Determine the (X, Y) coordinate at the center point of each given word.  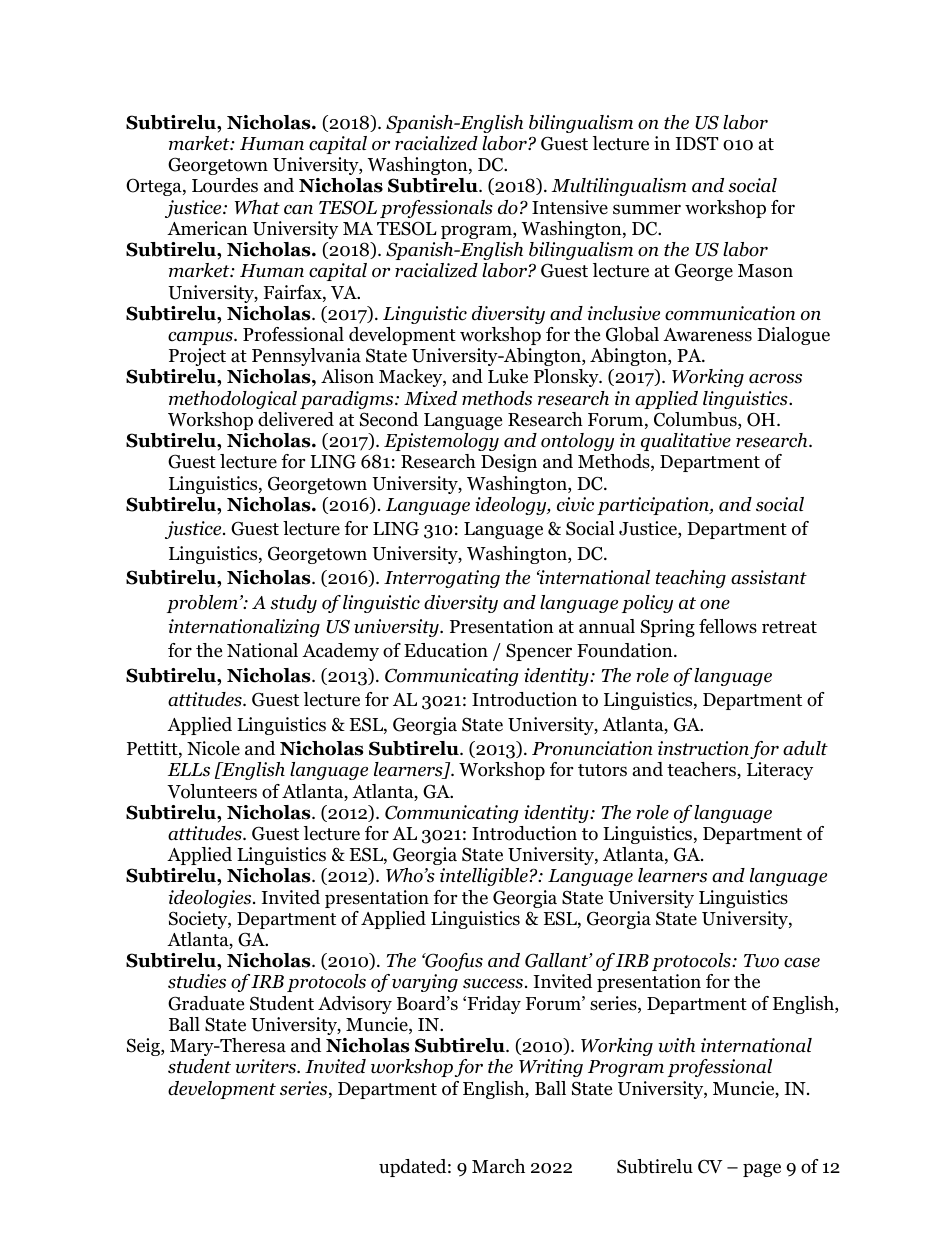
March (498, 1166)
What (257, 207)
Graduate (206, 1003)
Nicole (213, 748)
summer (647, 209)
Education (446, 650)
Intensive (570, 207)
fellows (728, 626)
